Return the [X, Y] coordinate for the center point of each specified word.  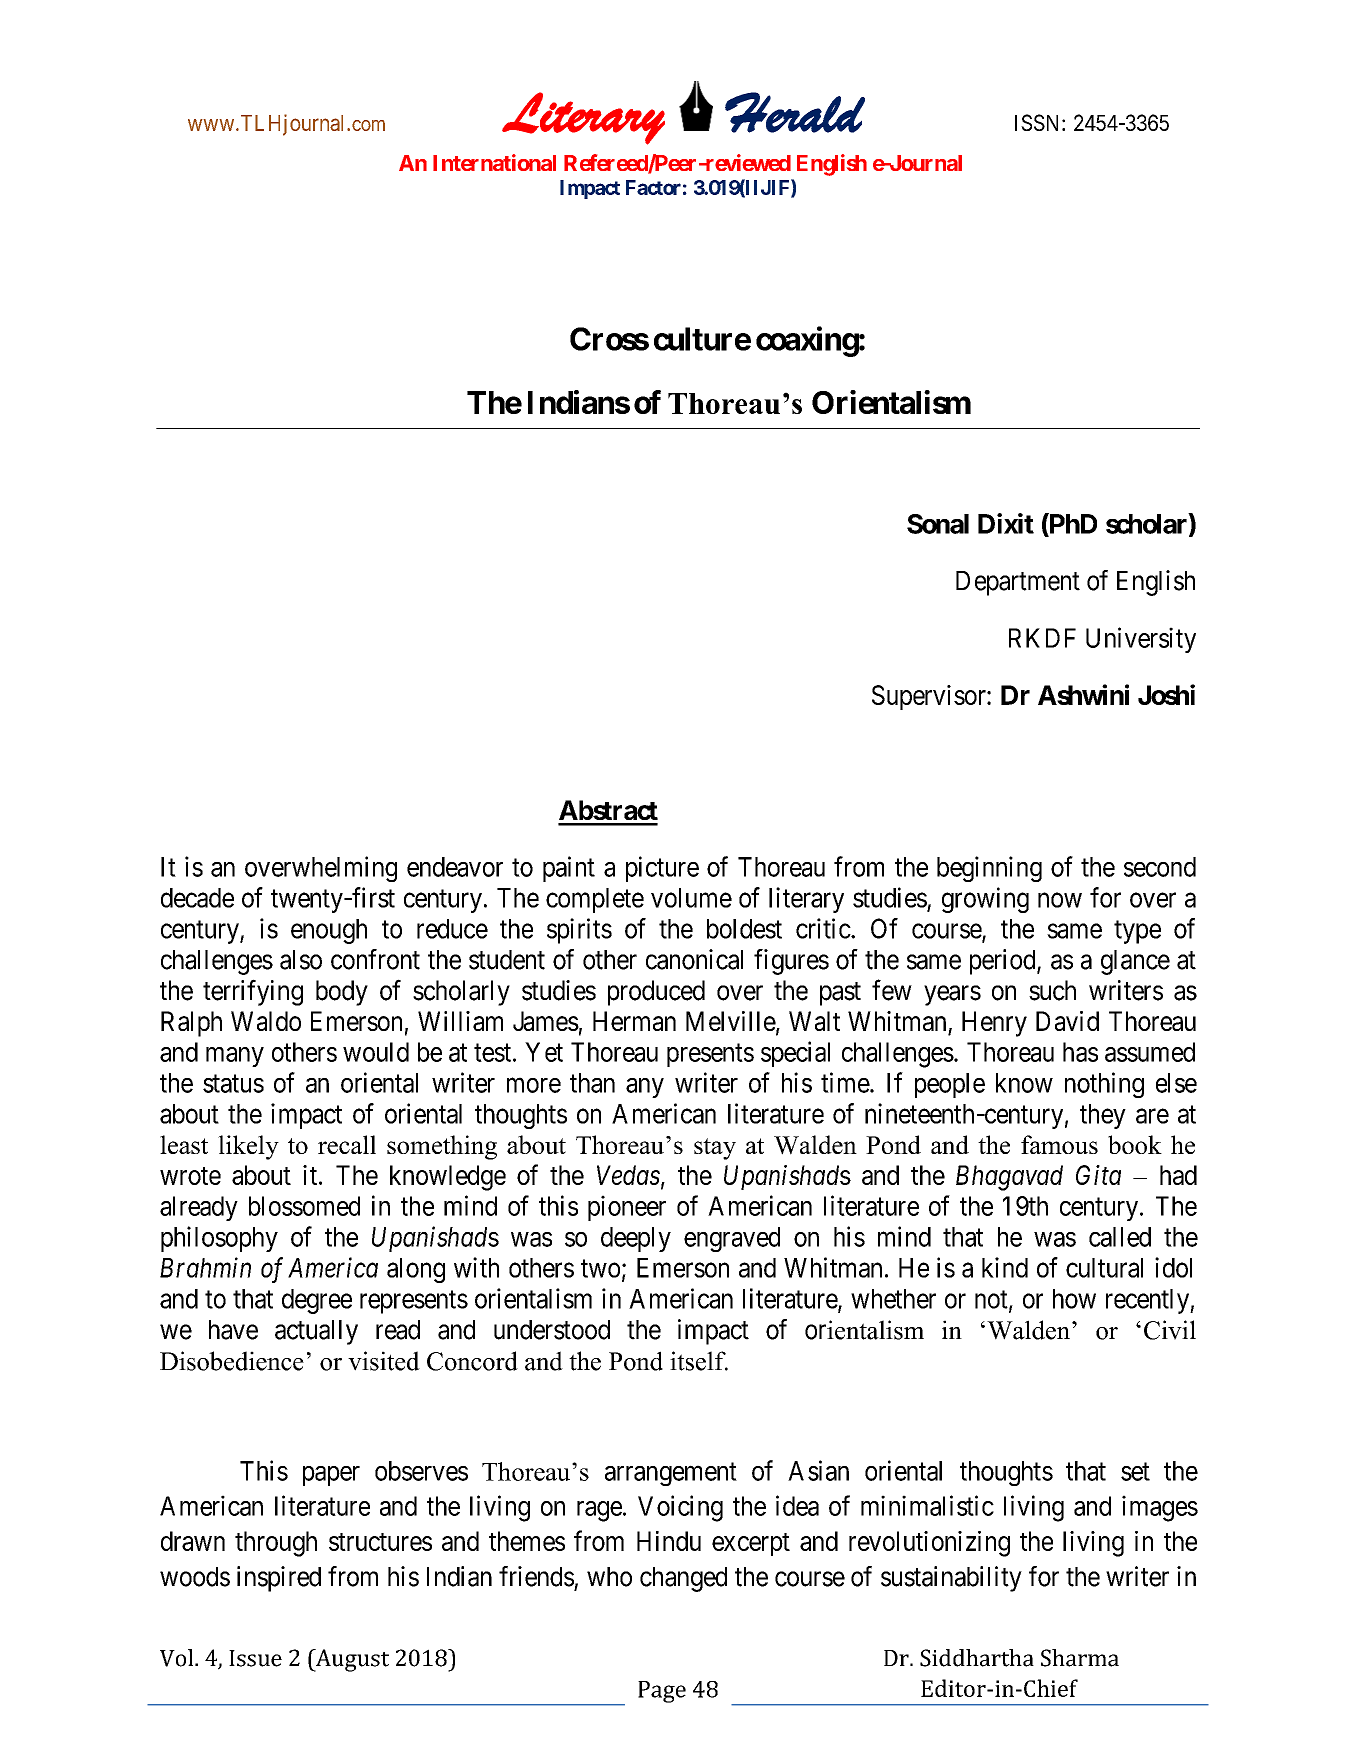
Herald [795, 112]
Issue [255, 1658]
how [1074, 1299]
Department [1018, 583]
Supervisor [930, 697]
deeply [636, 1239]
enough [329, 931]
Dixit [1006, 523]
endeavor [455, 867]
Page [662, 1692]
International [494, 162]
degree [317, 1301]
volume [691, 898]
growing [985, 900]
